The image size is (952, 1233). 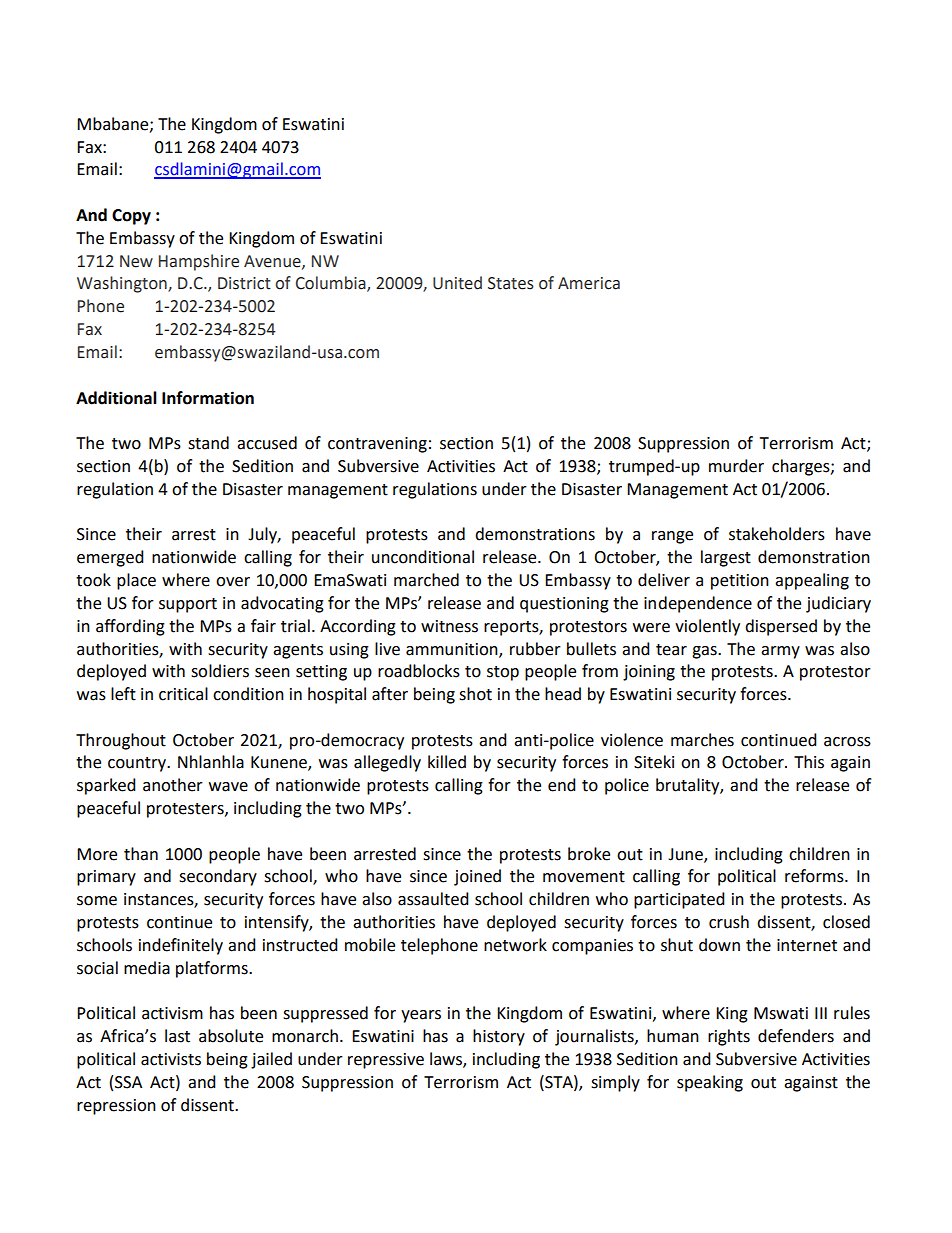 I want to click on This, so click(x=809, y=762).
